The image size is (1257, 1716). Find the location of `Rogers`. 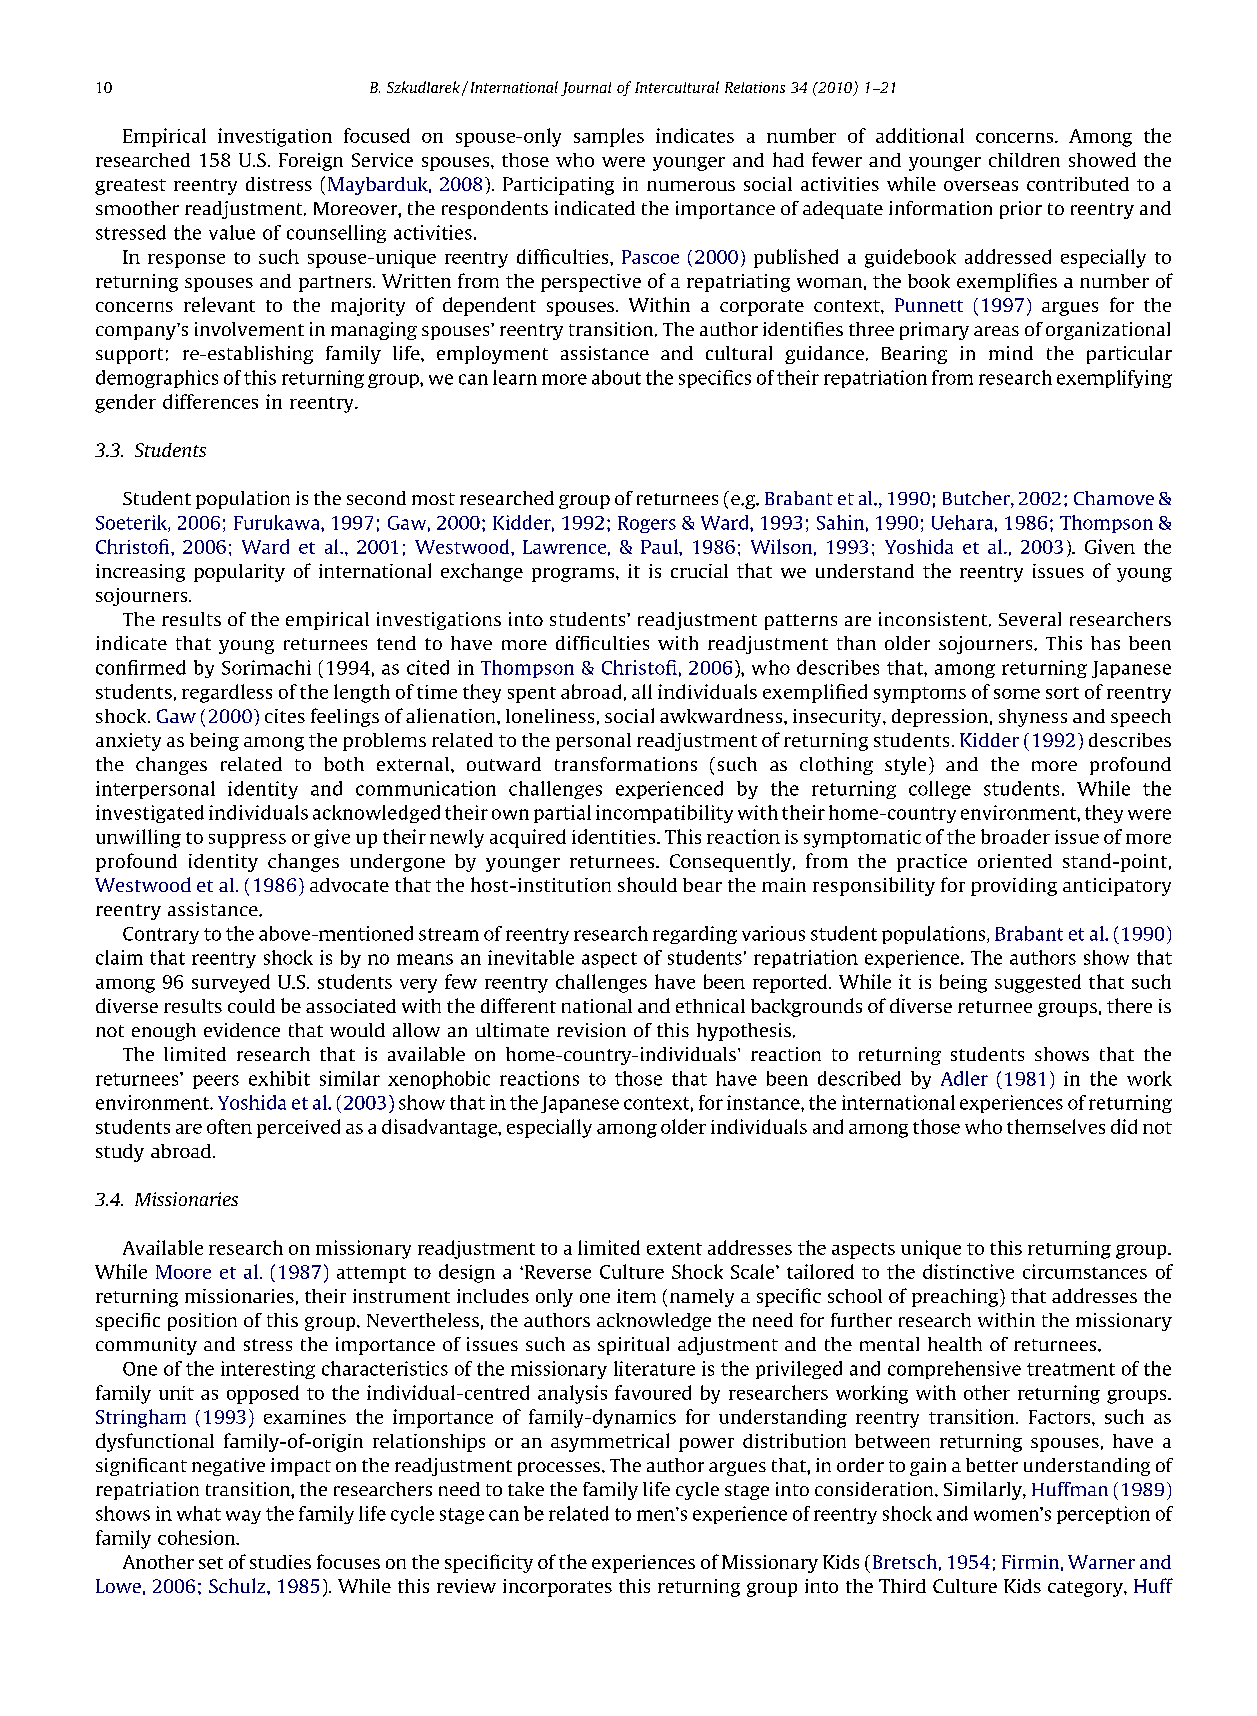

Rogers is located at coordinates (647, 524).
